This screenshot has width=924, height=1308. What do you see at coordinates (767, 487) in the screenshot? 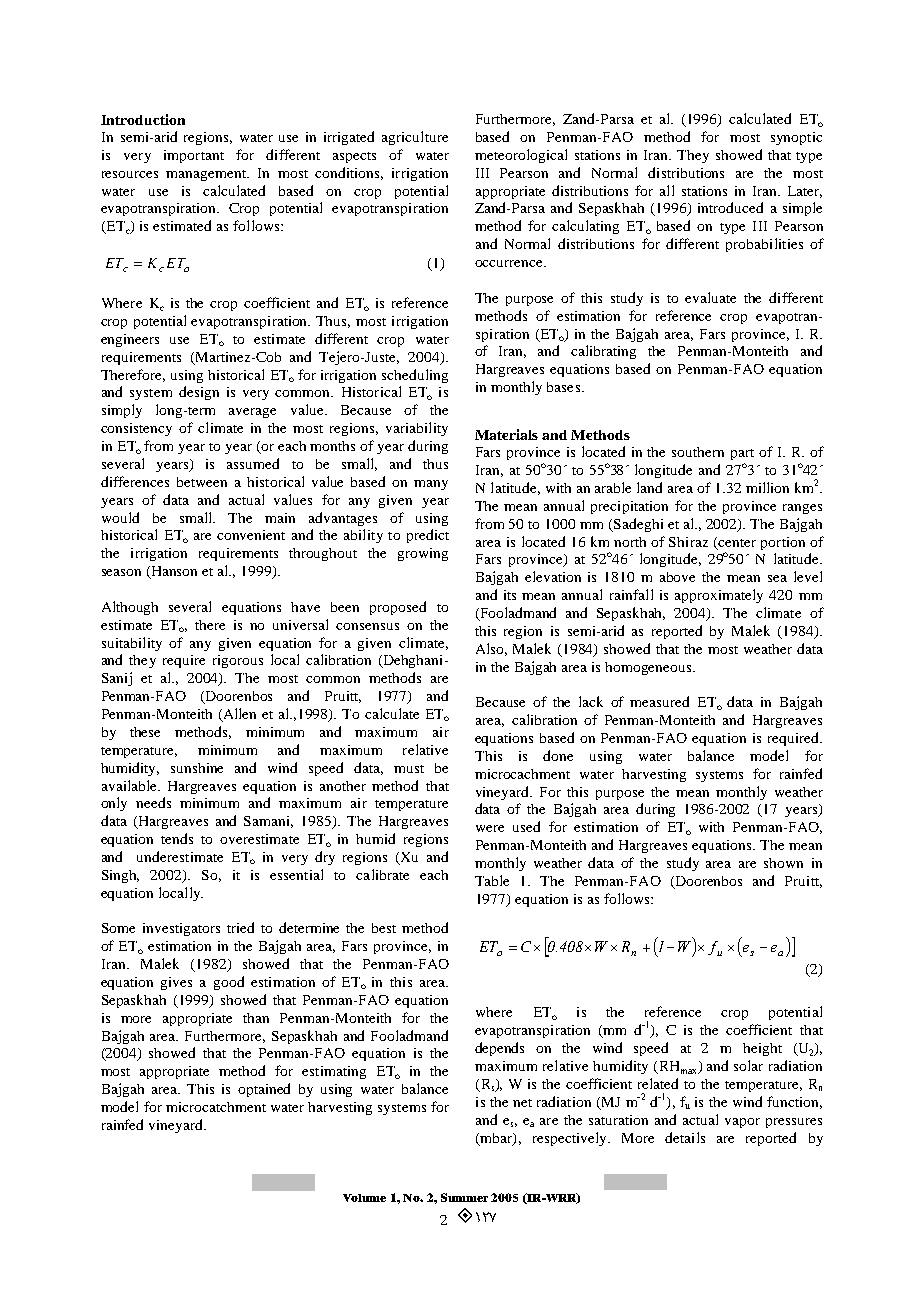
I see `million` at bounding box center [767, 487].
